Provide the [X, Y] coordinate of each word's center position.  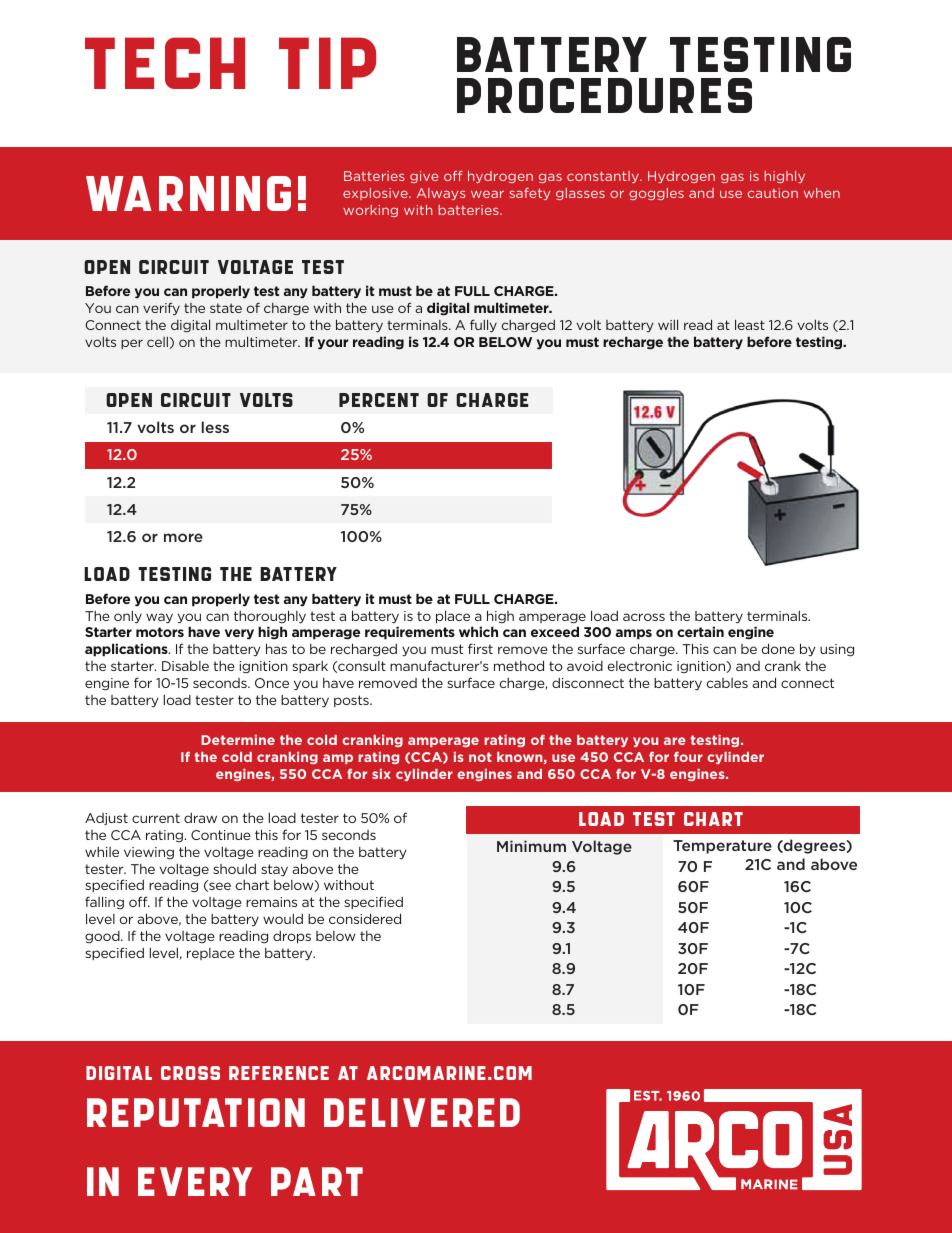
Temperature [722, 847]
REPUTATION [196, 1112]
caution [773, 193]
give [424, 177]
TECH [165, 63]
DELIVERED [422, 1112]
